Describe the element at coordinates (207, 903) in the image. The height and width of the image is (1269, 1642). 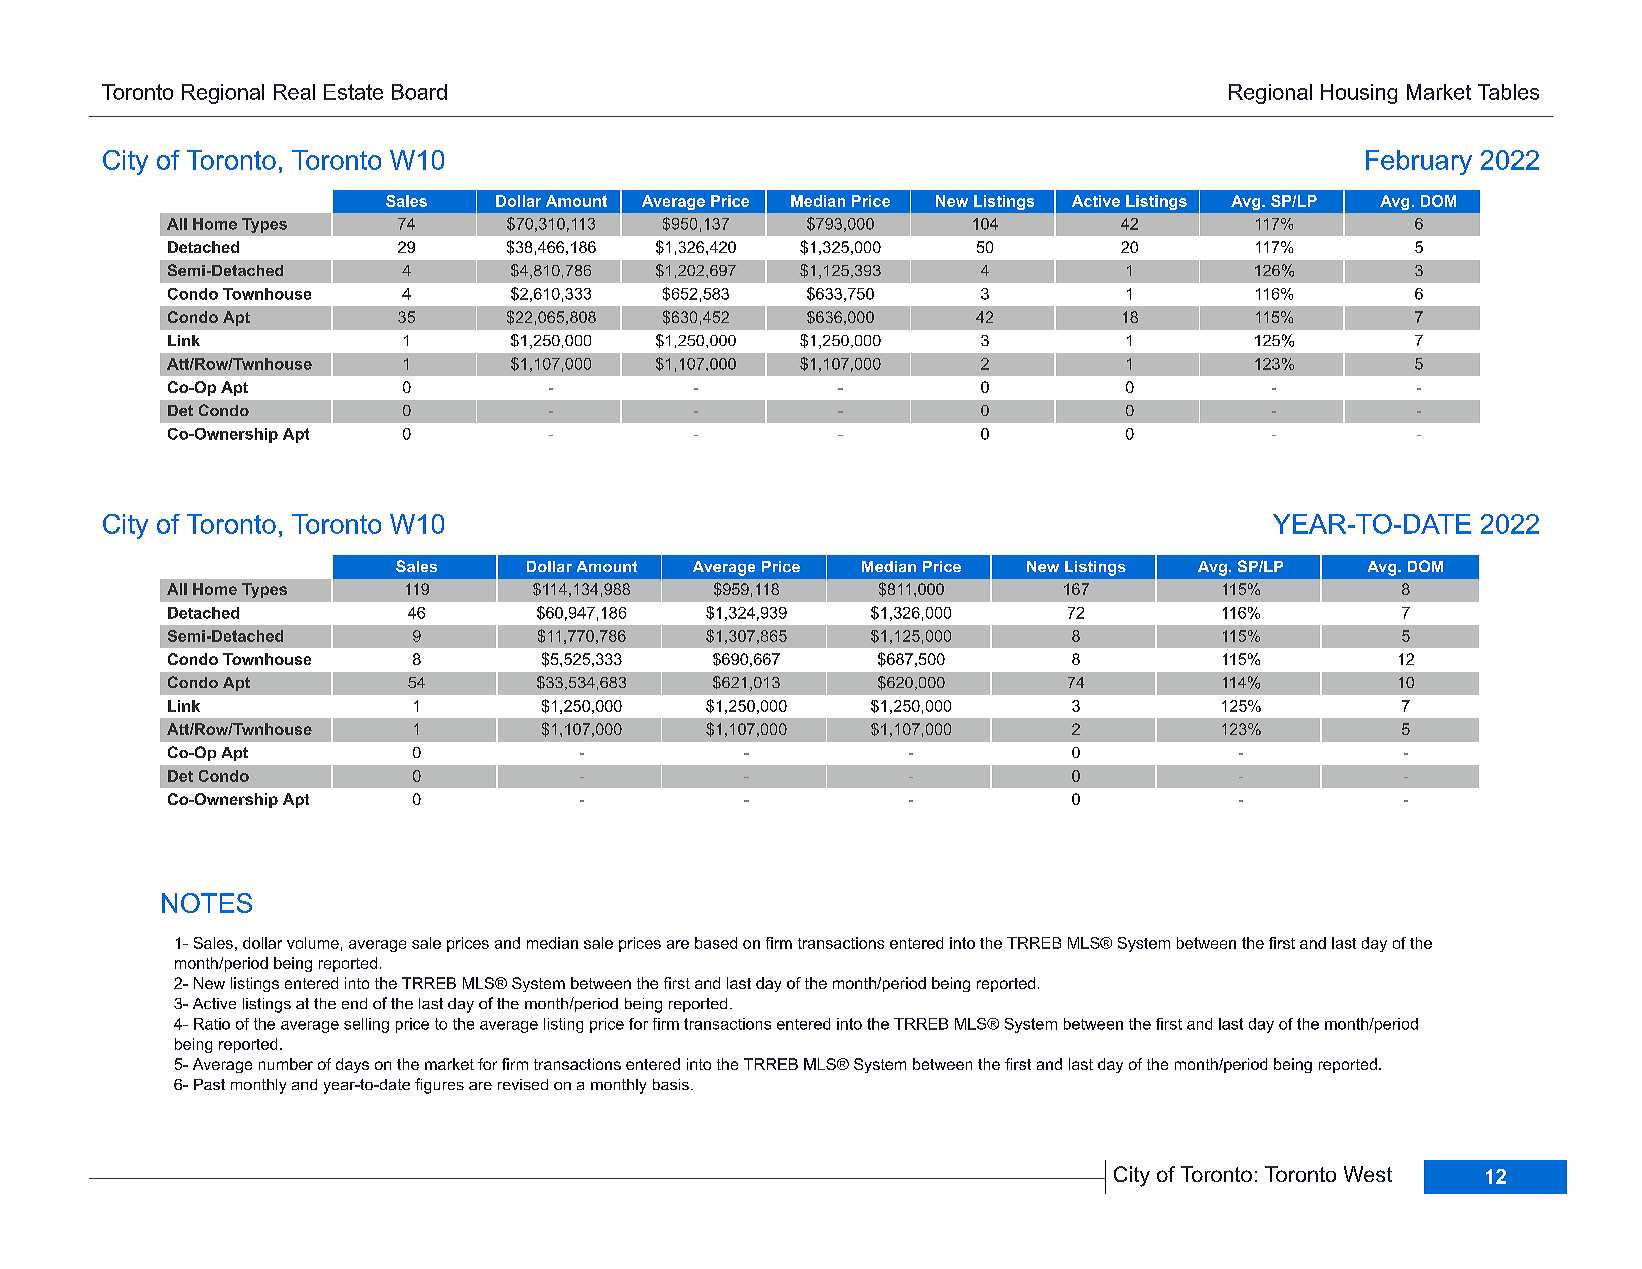
I see `NOTES` at that location.
